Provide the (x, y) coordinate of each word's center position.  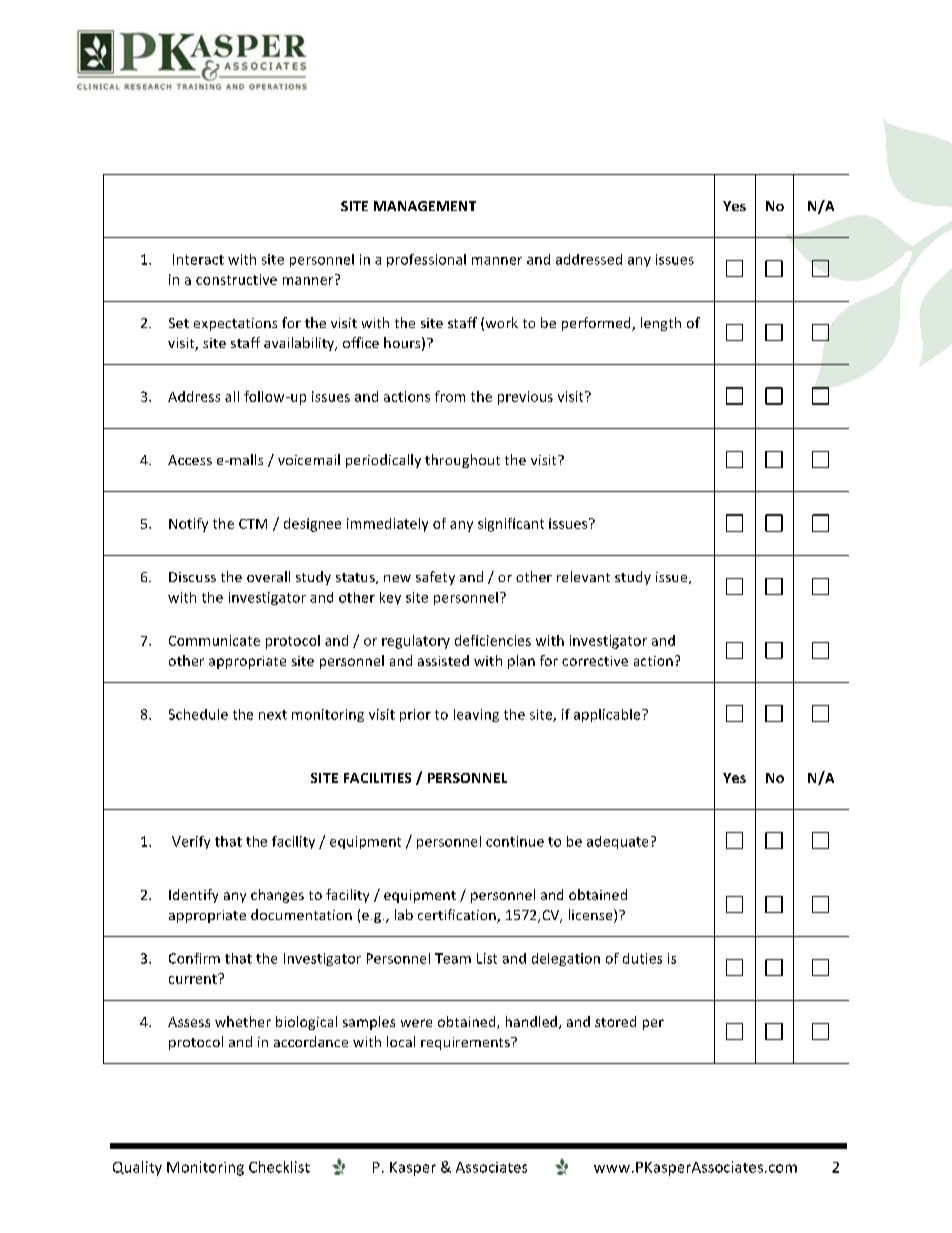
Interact (198, 259)
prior (415, 715)
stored (615, 1021)
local (401, 1041)
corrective (595, 661)
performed (597, 324)
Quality (137, 1168)
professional (426, 260)
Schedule (198, 714)
